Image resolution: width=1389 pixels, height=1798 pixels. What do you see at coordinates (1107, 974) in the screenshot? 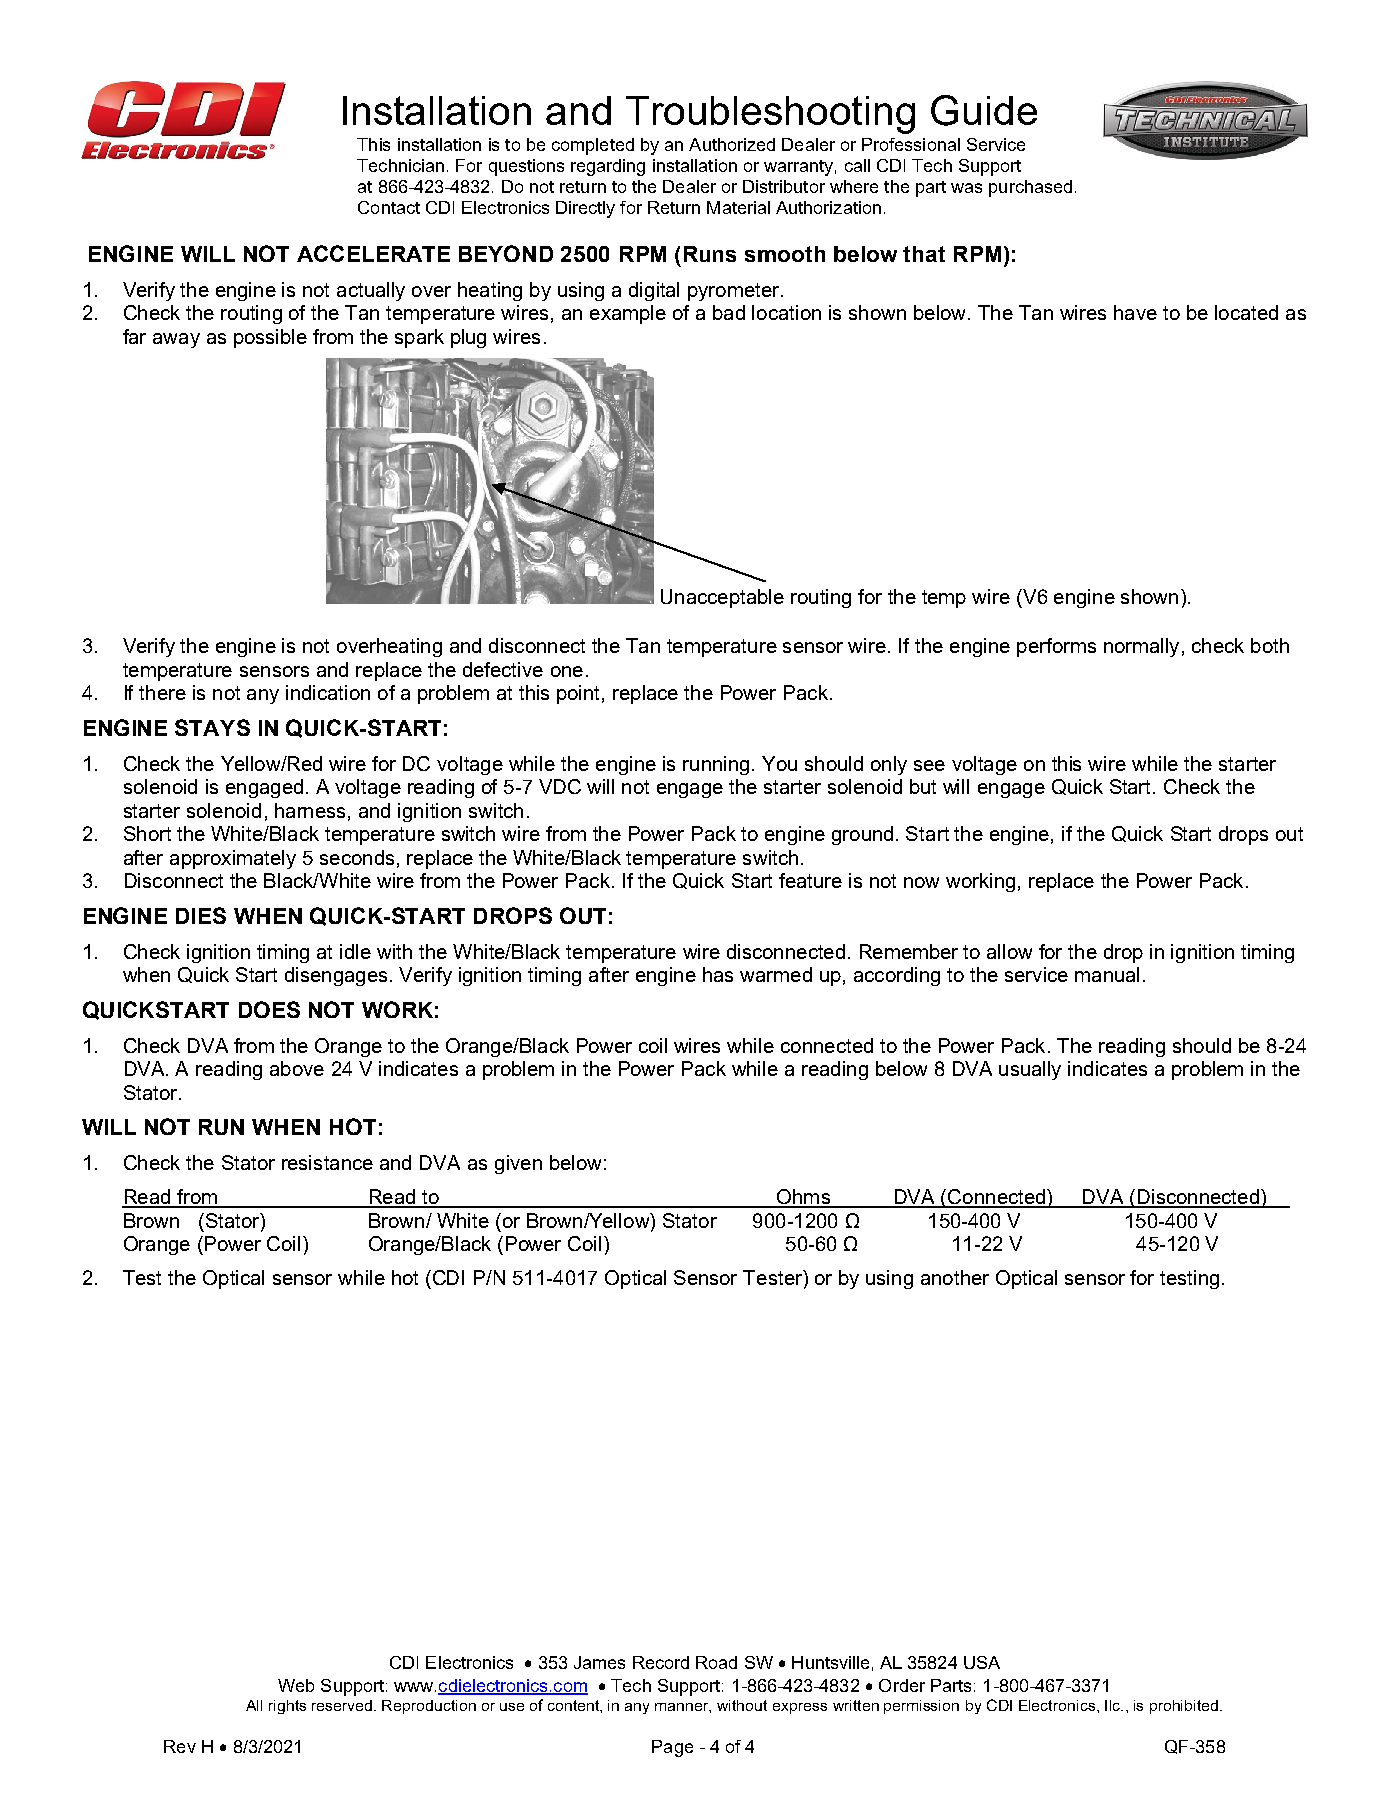
I see `manual` at bounding box center [1107, 974].
